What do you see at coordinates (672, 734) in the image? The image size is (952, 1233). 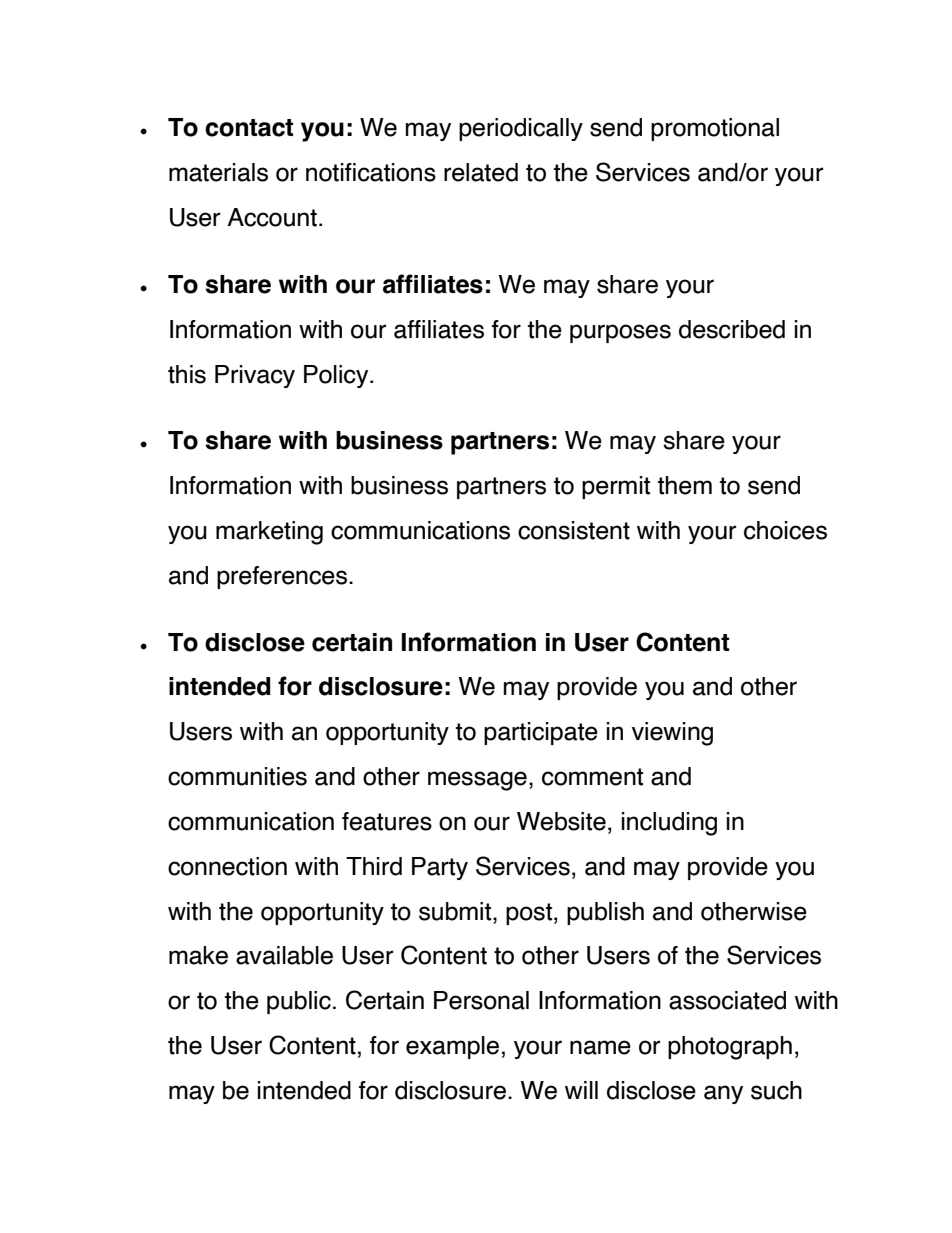 I see `viewing` at bounding box center [672, 734].
